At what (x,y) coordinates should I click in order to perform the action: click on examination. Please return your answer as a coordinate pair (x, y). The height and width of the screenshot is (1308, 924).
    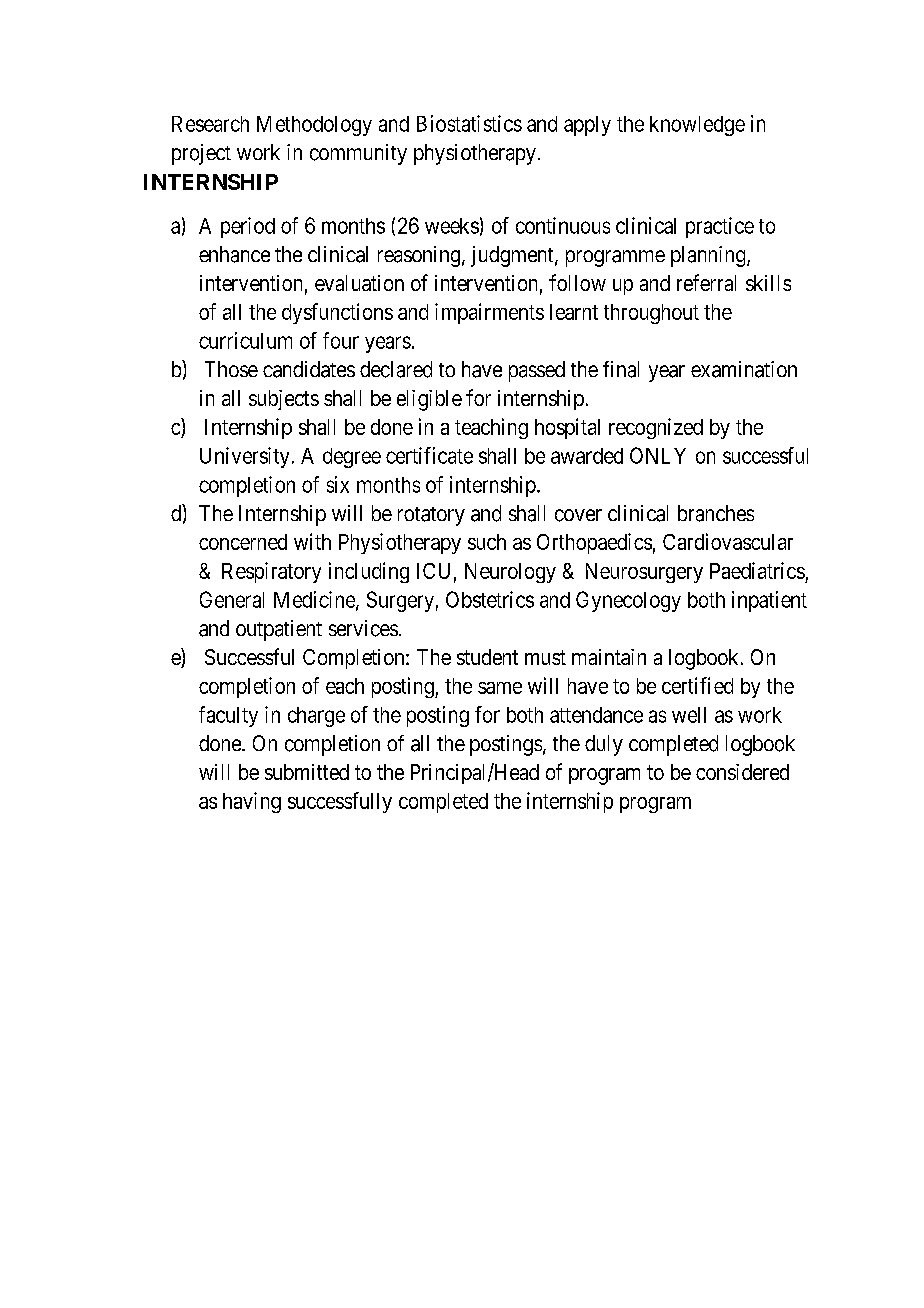
    Looking at the image, I should click on (744, 369).
